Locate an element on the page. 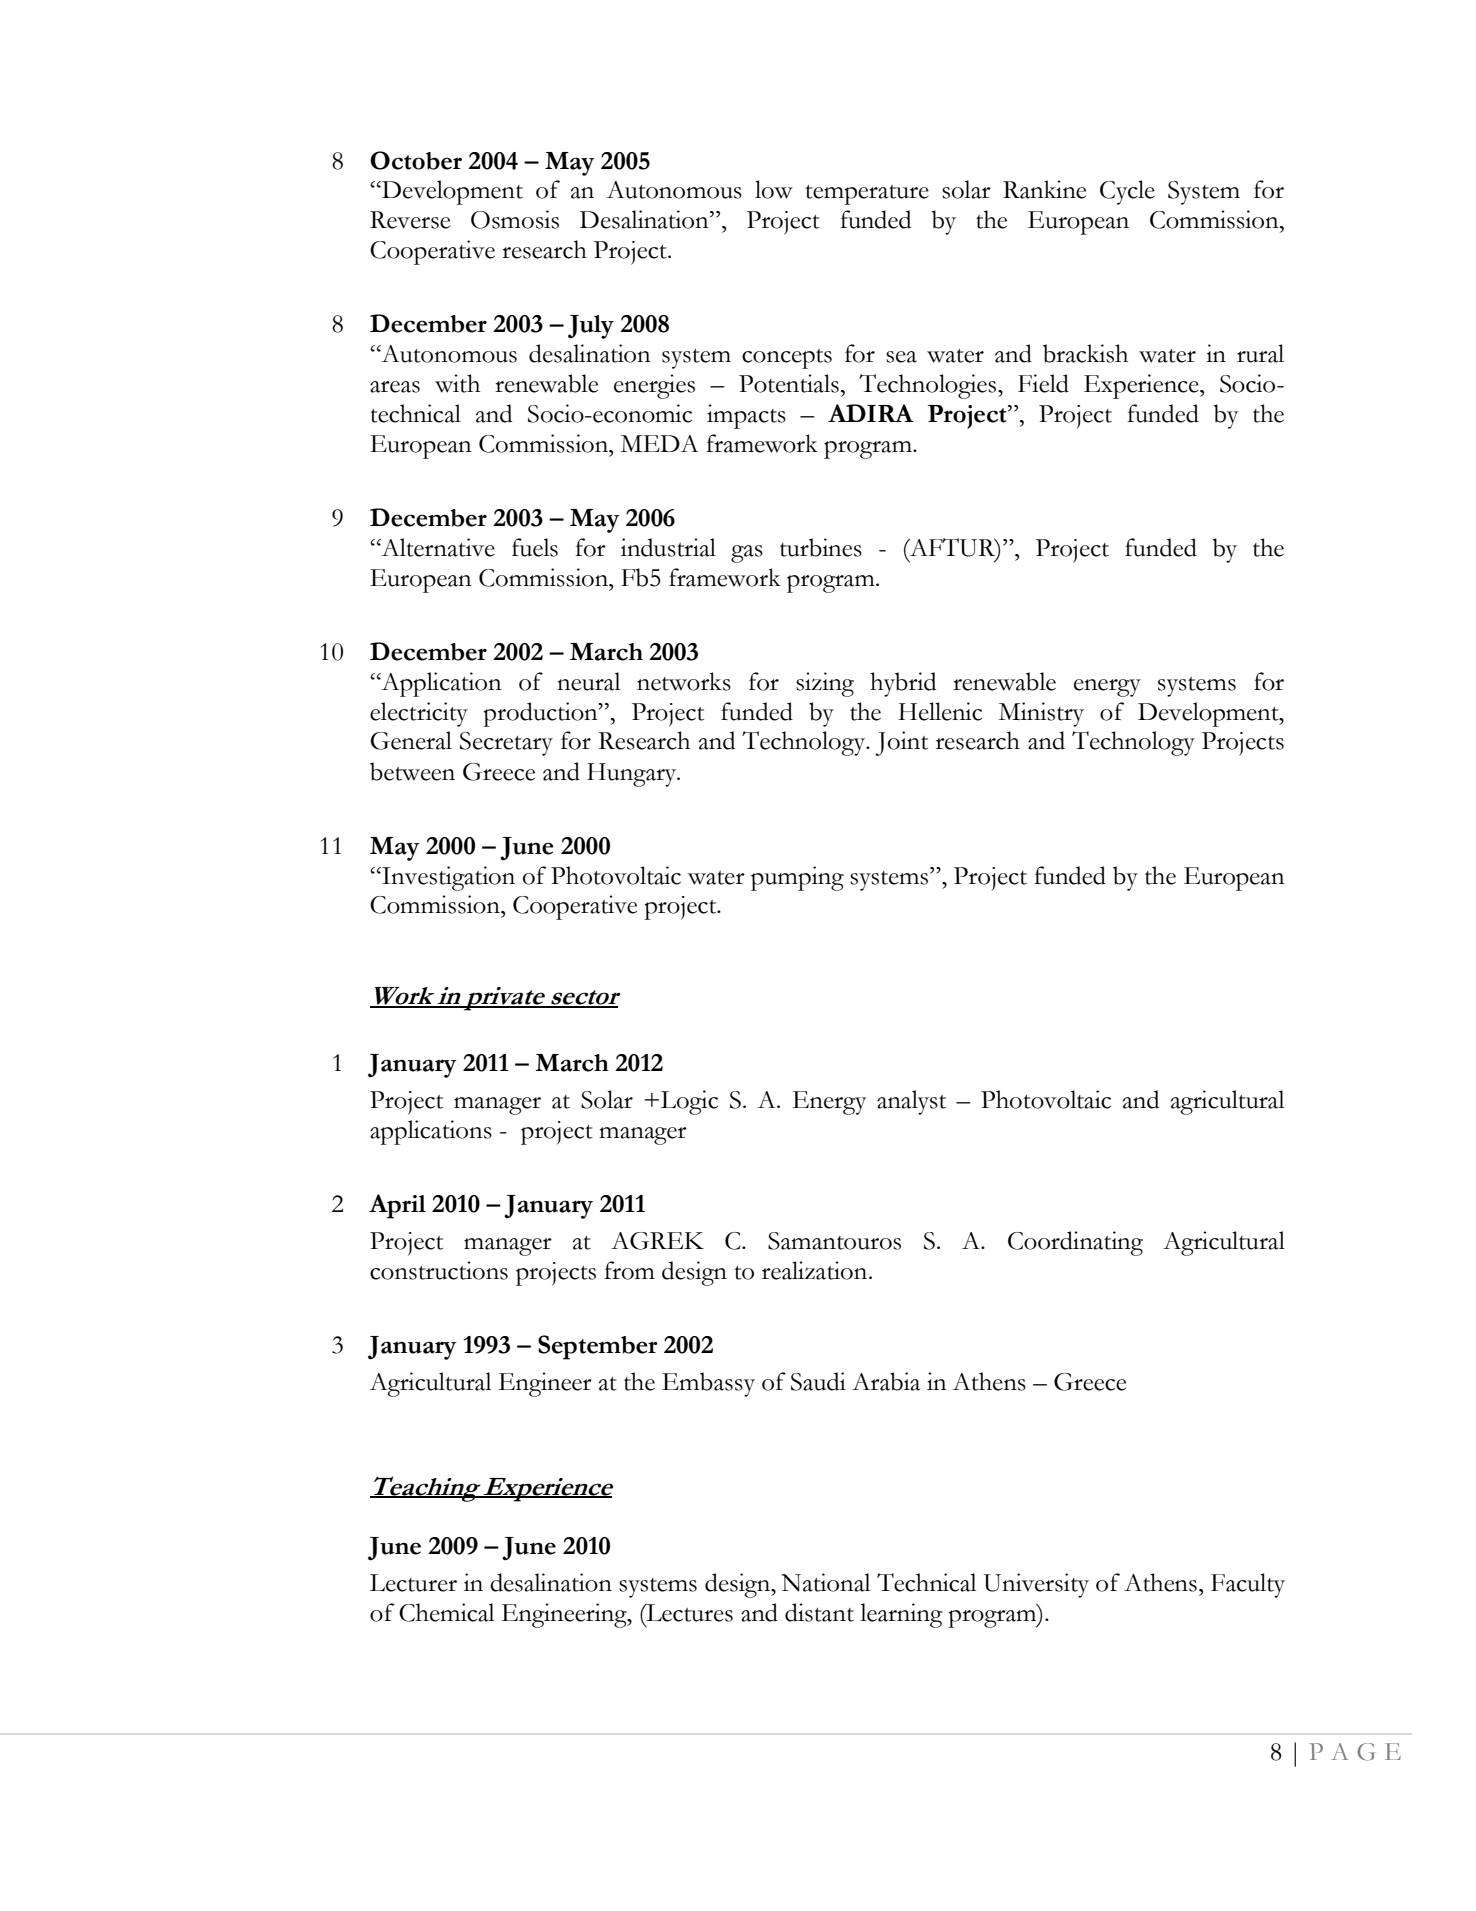 This document has width=1476, height=1911. Secretary is located at coordinates (506, 744).
